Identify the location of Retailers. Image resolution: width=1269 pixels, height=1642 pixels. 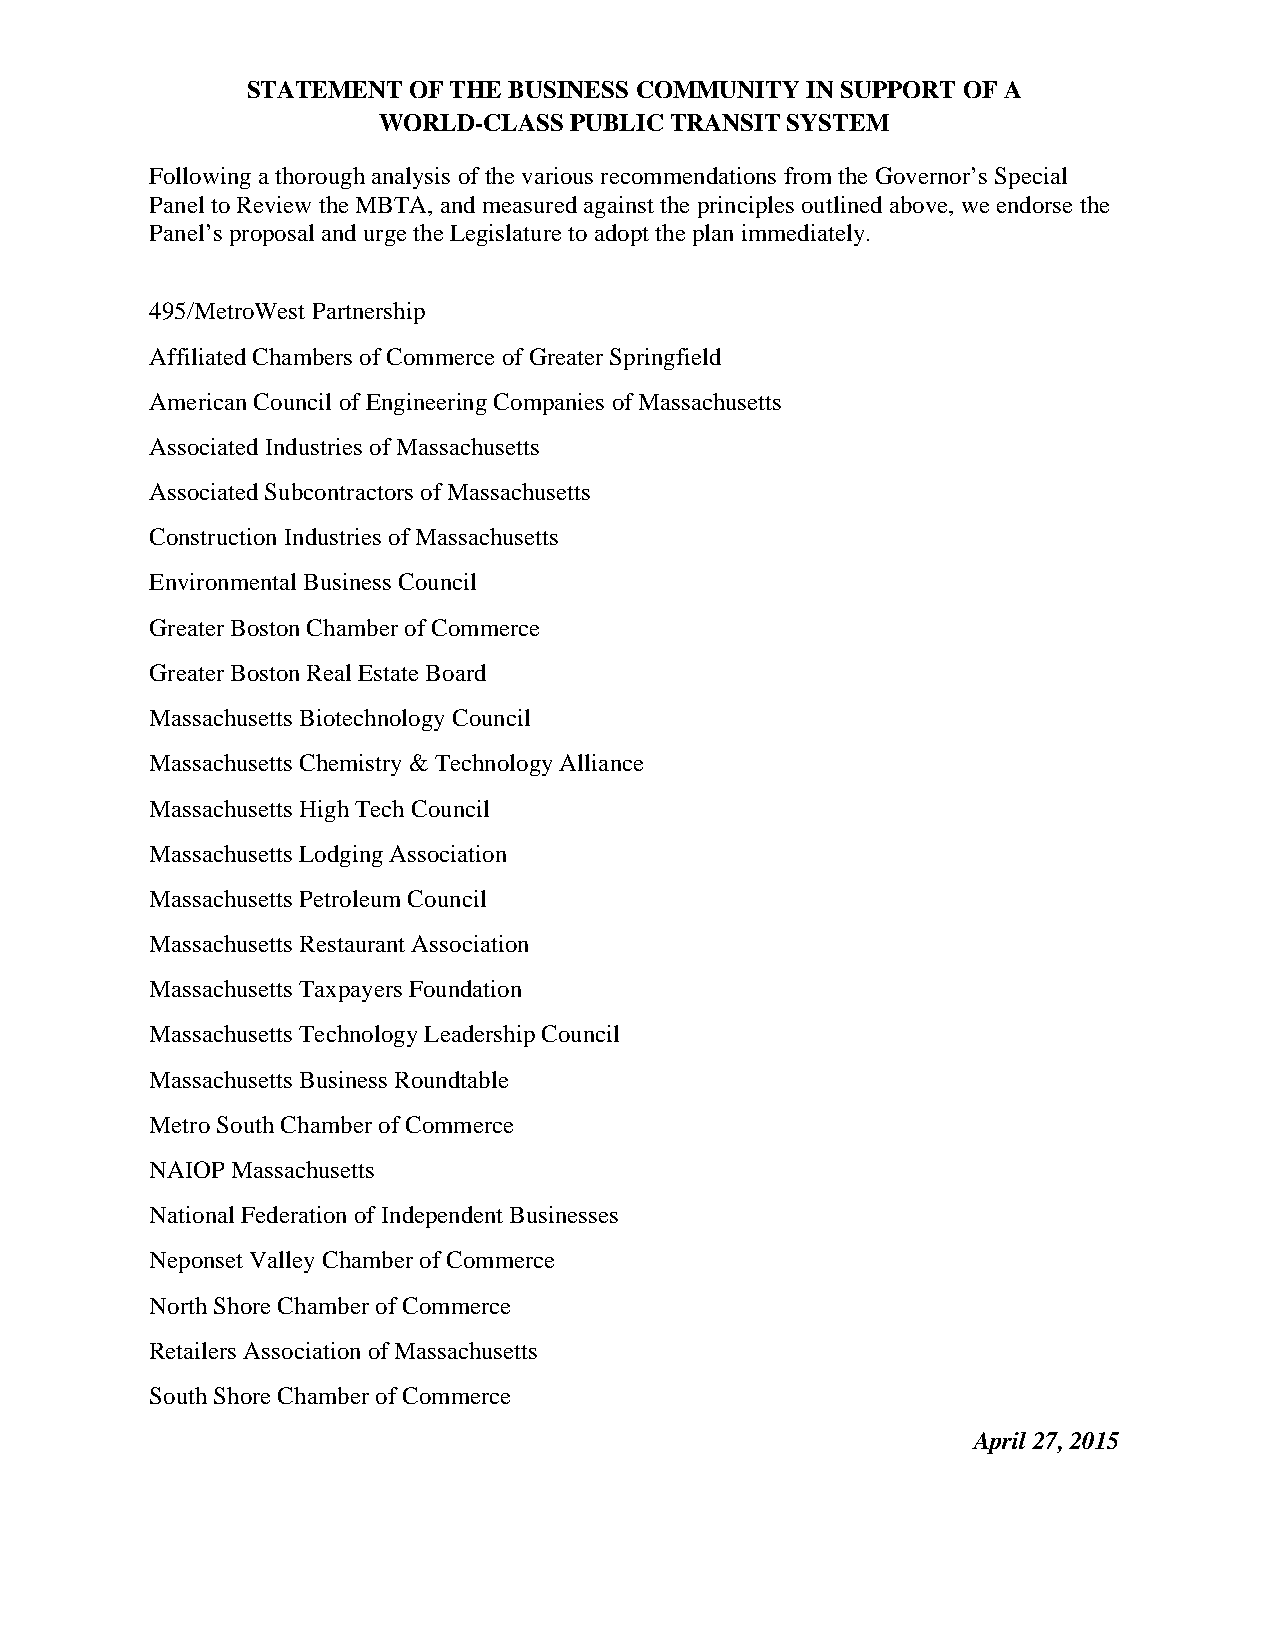
(193, 1350).
